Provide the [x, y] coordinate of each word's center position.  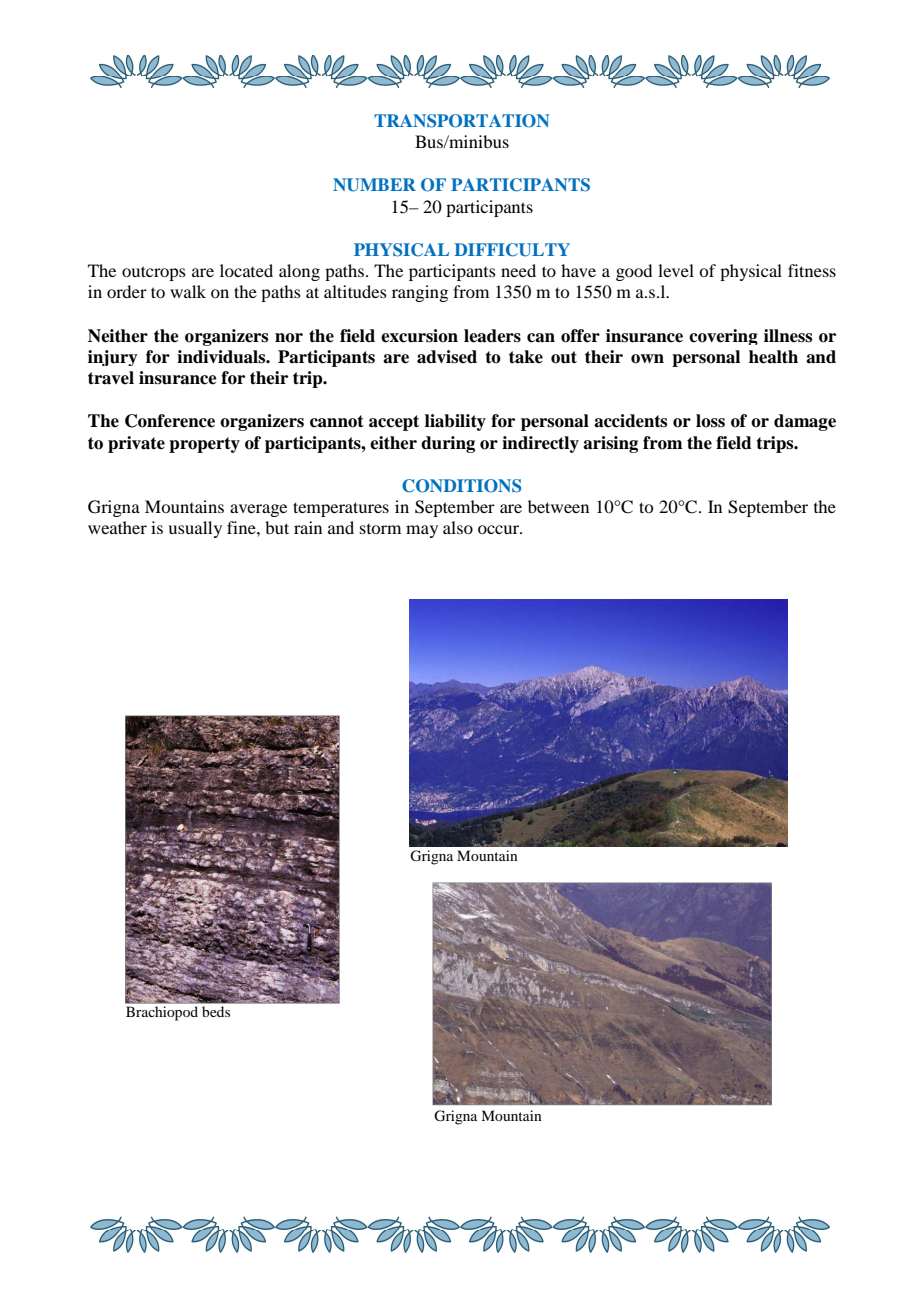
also [458, 527]
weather [117, 527]
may [422, 531]
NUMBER [374, 185]
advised [447, 357]
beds [216, 1011]
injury [113, 358]
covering [723, 337]
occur [500, 529]
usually [195, 529]
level [676, 270]
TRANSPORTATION [461, 121]
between [558, 506]
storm [380, 529]
